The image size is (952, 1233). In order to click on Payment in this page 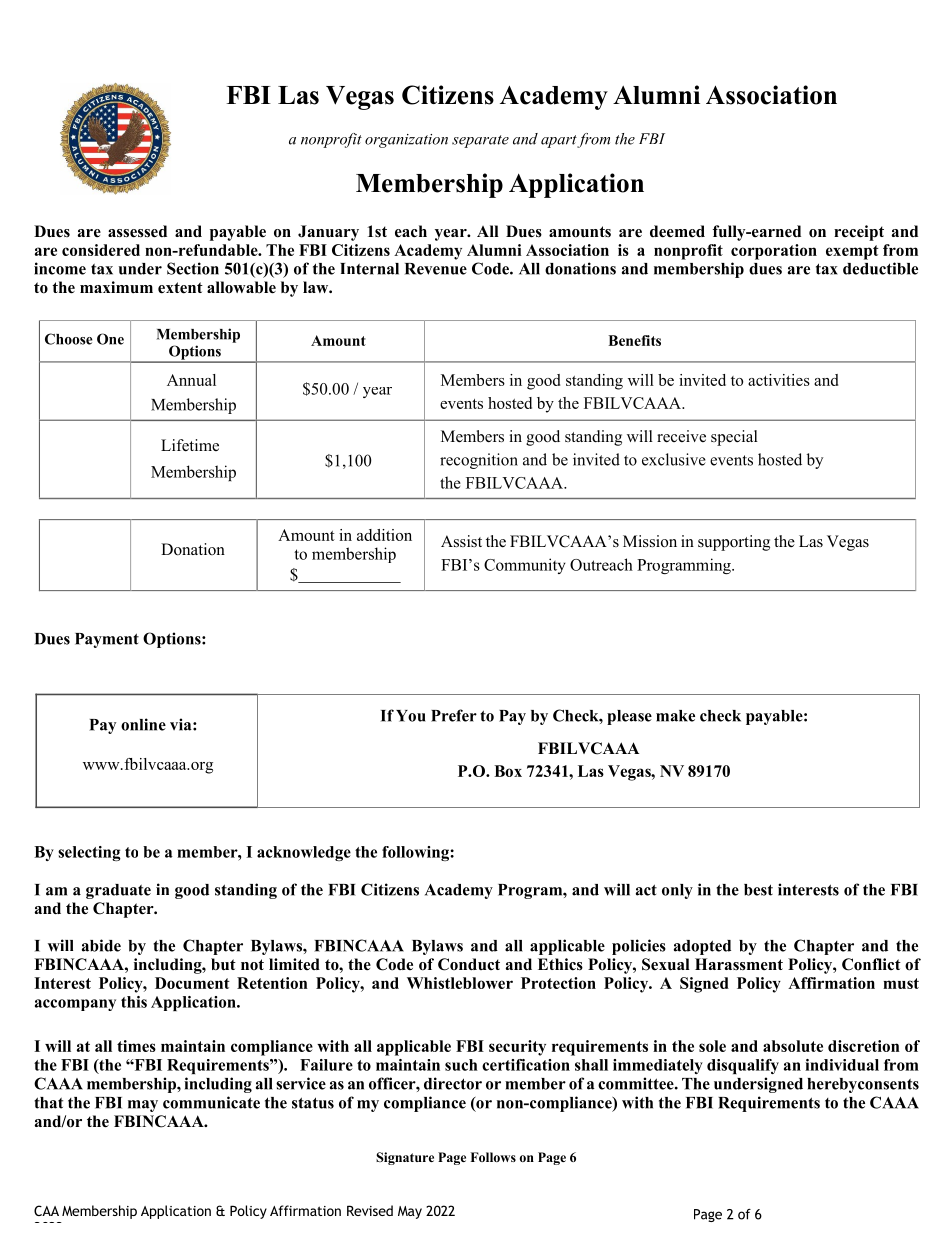, I will do `click(107, 640)`.
